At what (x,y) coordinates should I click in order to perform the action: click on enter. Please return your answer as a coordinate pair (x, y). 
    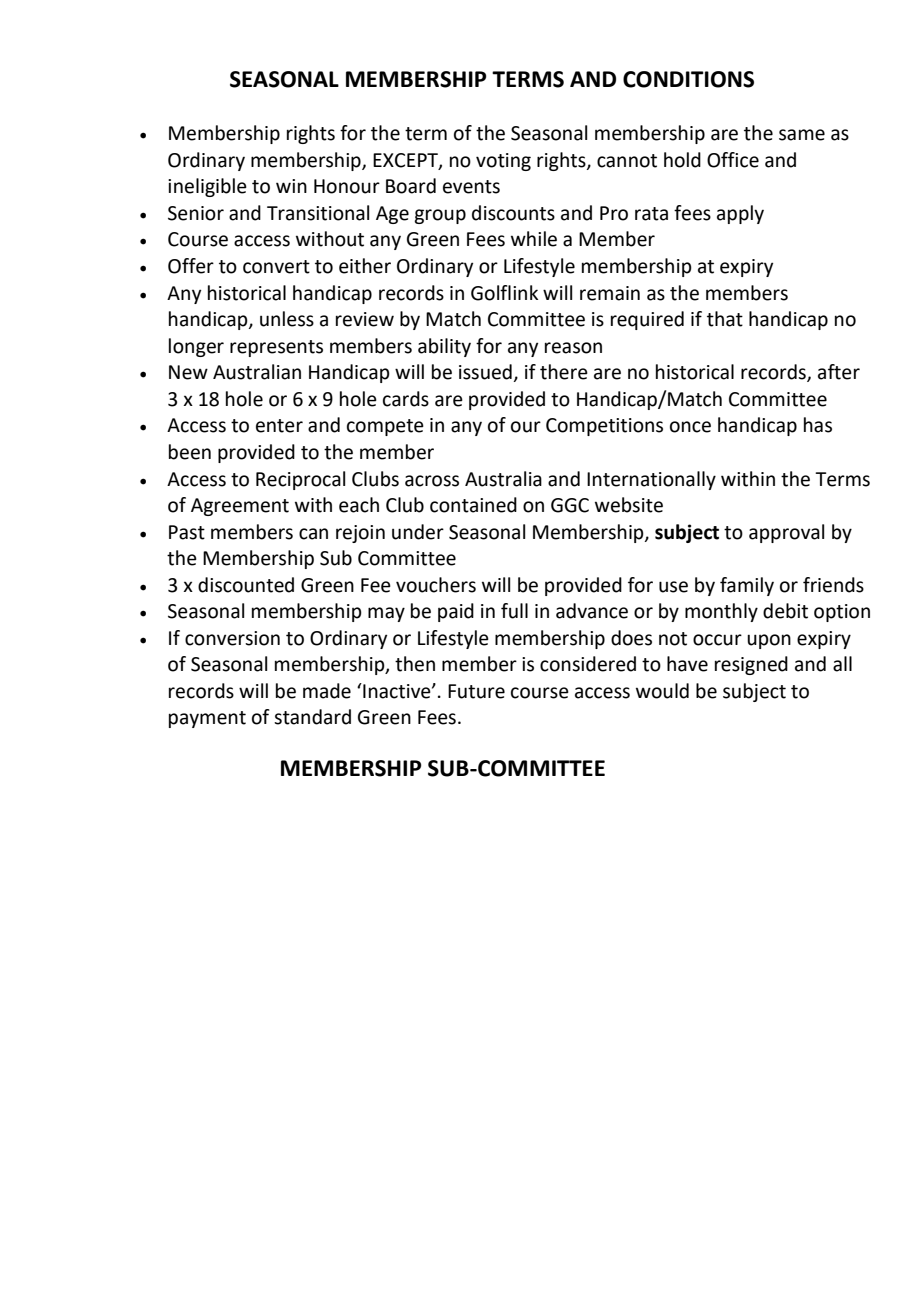
    Looking at the image, I should click on (279, 426).
